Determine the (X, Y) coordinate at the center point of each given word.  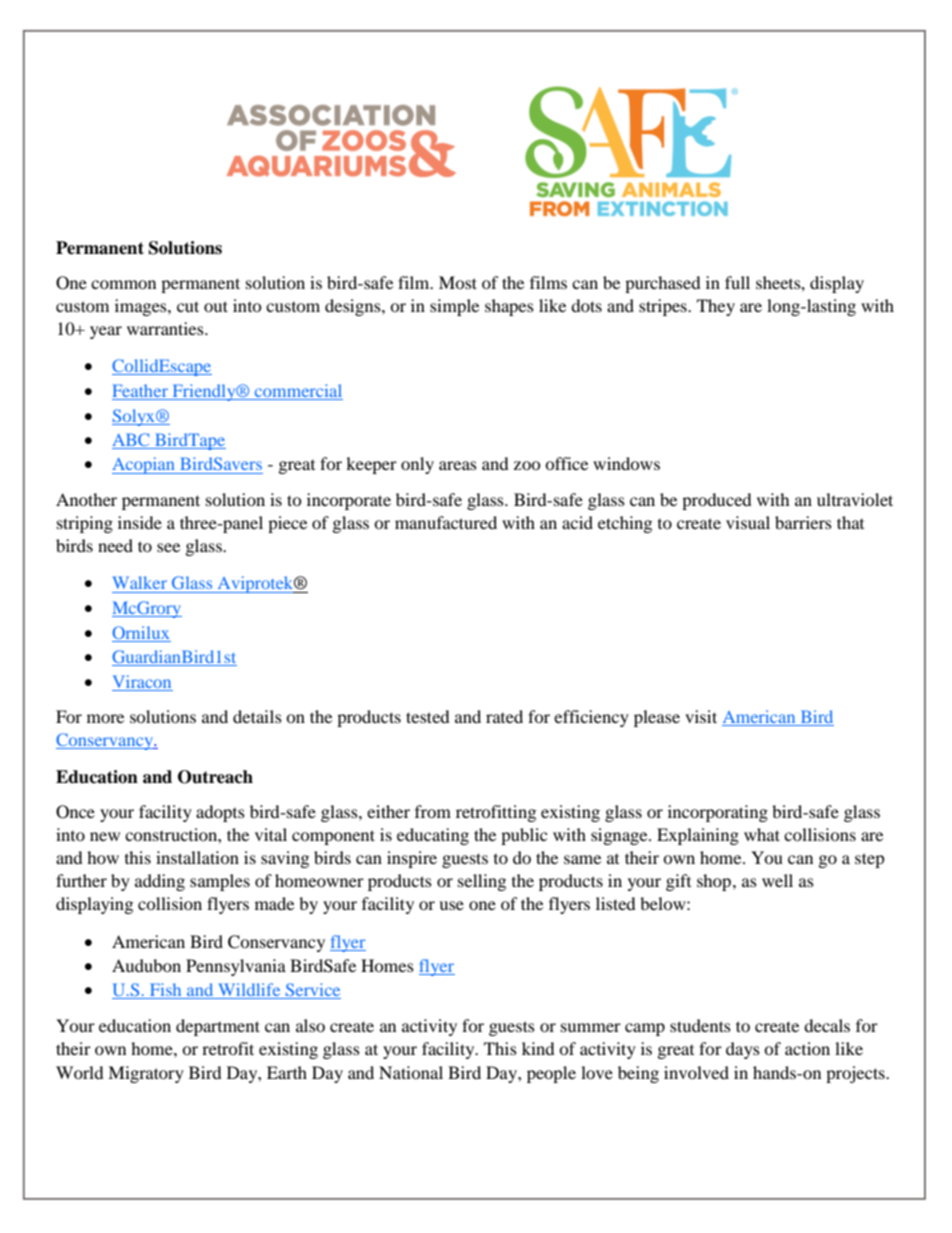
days (743, 1050)
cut (188, 306)
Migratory (146, 1074)
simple (454, 307)
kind (538, 1048)
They (716, 307)
